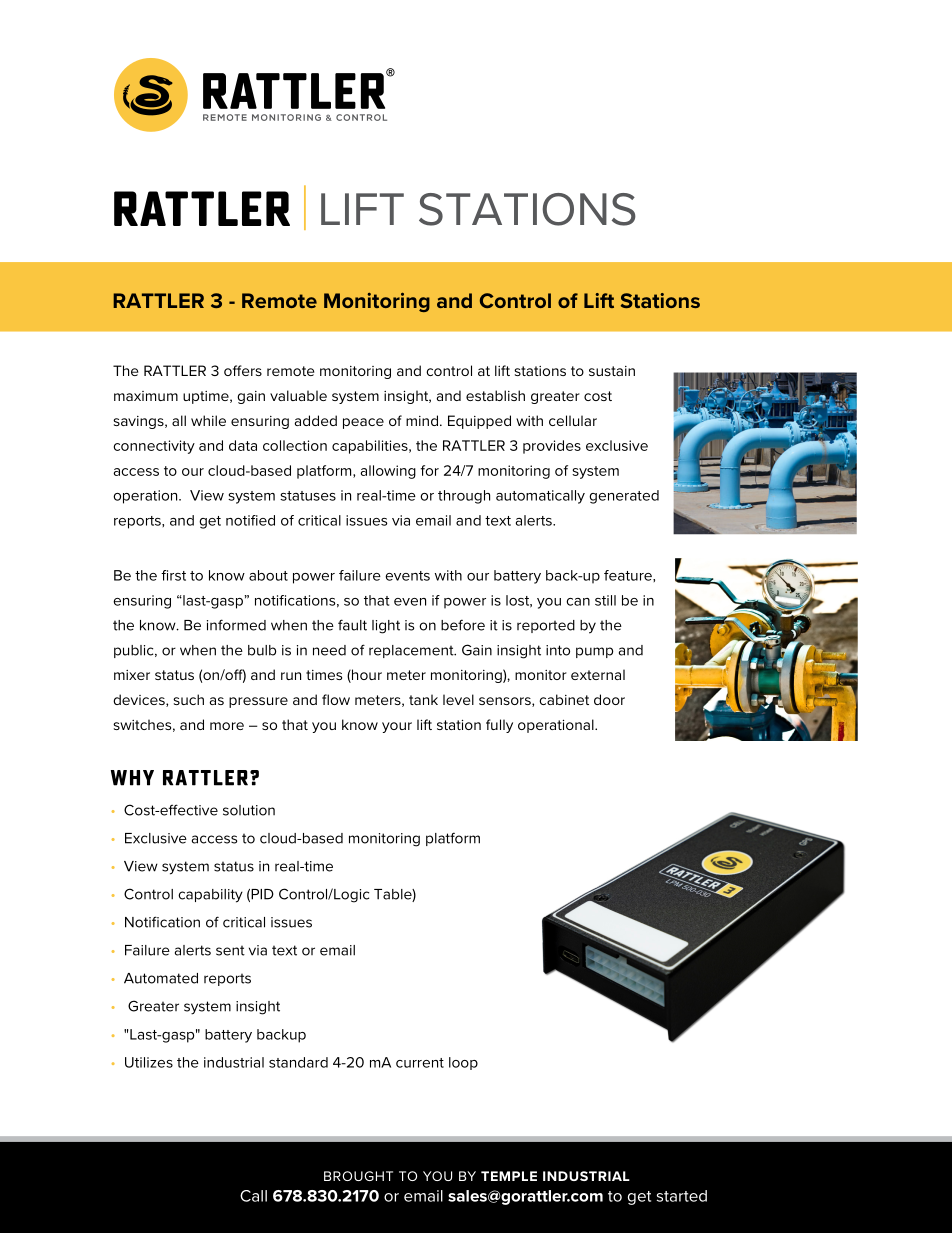 The image size is (952, 1233). Describe the element at coordinates (208, 420) in the document. I see `while` at that location.
